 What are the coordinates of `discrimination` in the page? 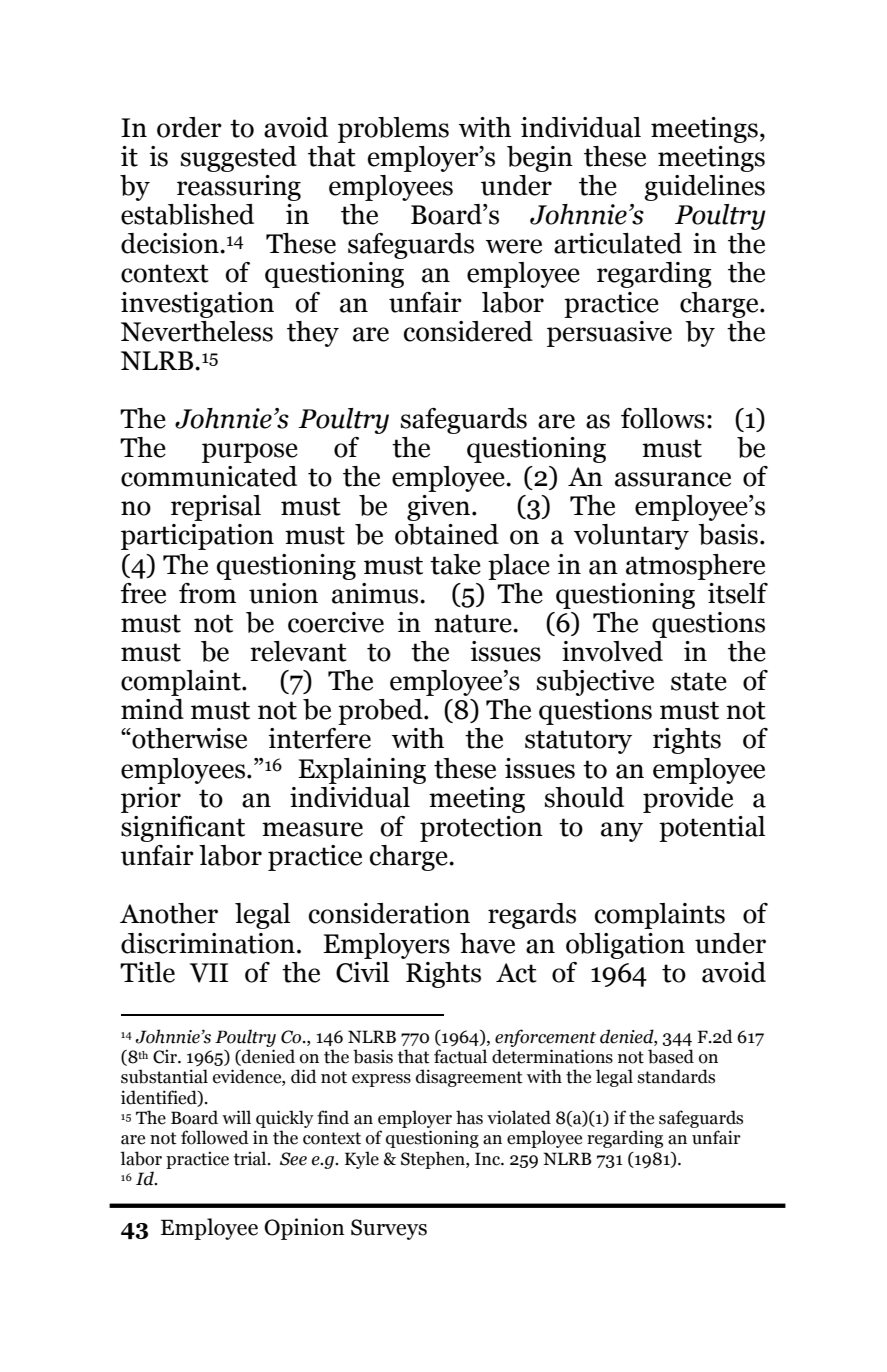 It's located at (208, 943).
